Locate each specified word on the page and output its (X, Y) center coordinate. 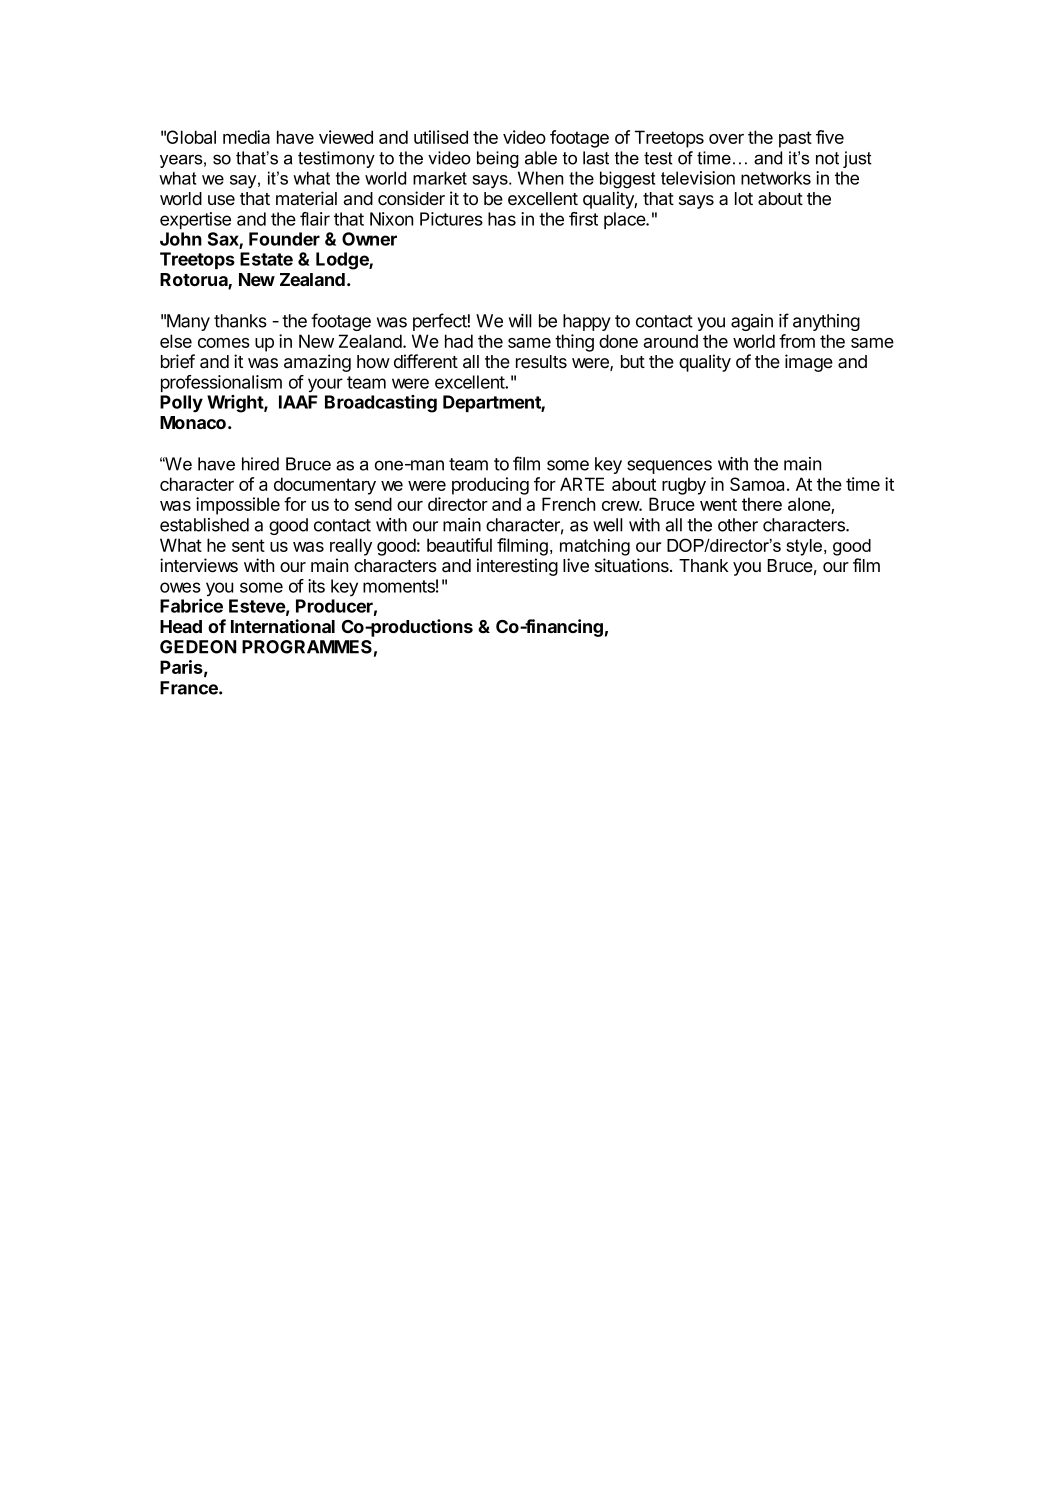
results (541, 362)
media (246, 137)
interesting (517, 567)
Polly (181, 403)
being (498, 159)
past (795, 139)
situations (633, 565)
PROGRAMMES (307, 647)
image (809, 363)
